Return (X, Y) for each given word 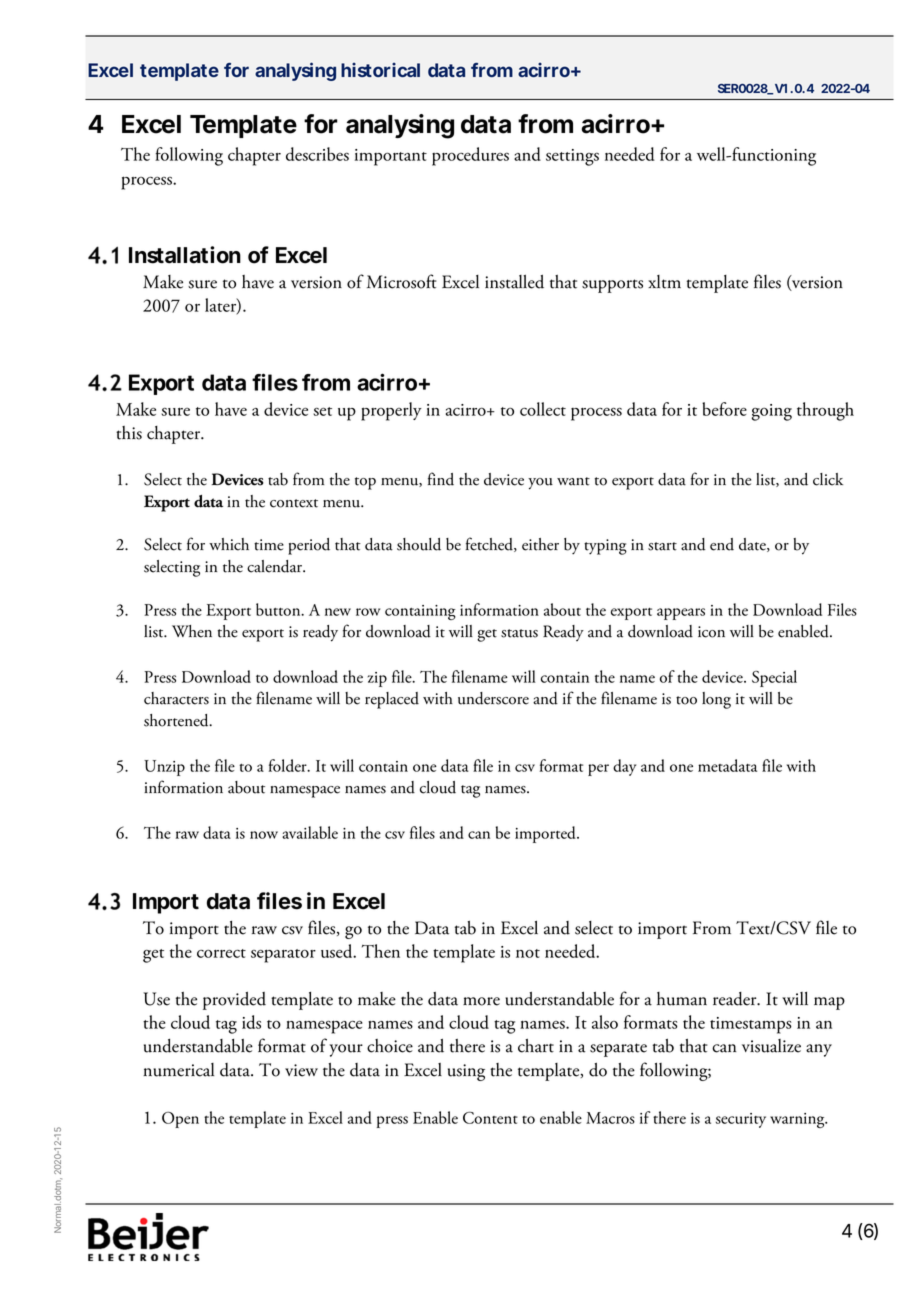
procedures (470, 156)
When (192, 631)
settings (572, 157)
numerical (178, 1070)
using (466, 1072)
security (741, 1120)
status (519, 633)
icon (711, 632)
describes (317, 154)
